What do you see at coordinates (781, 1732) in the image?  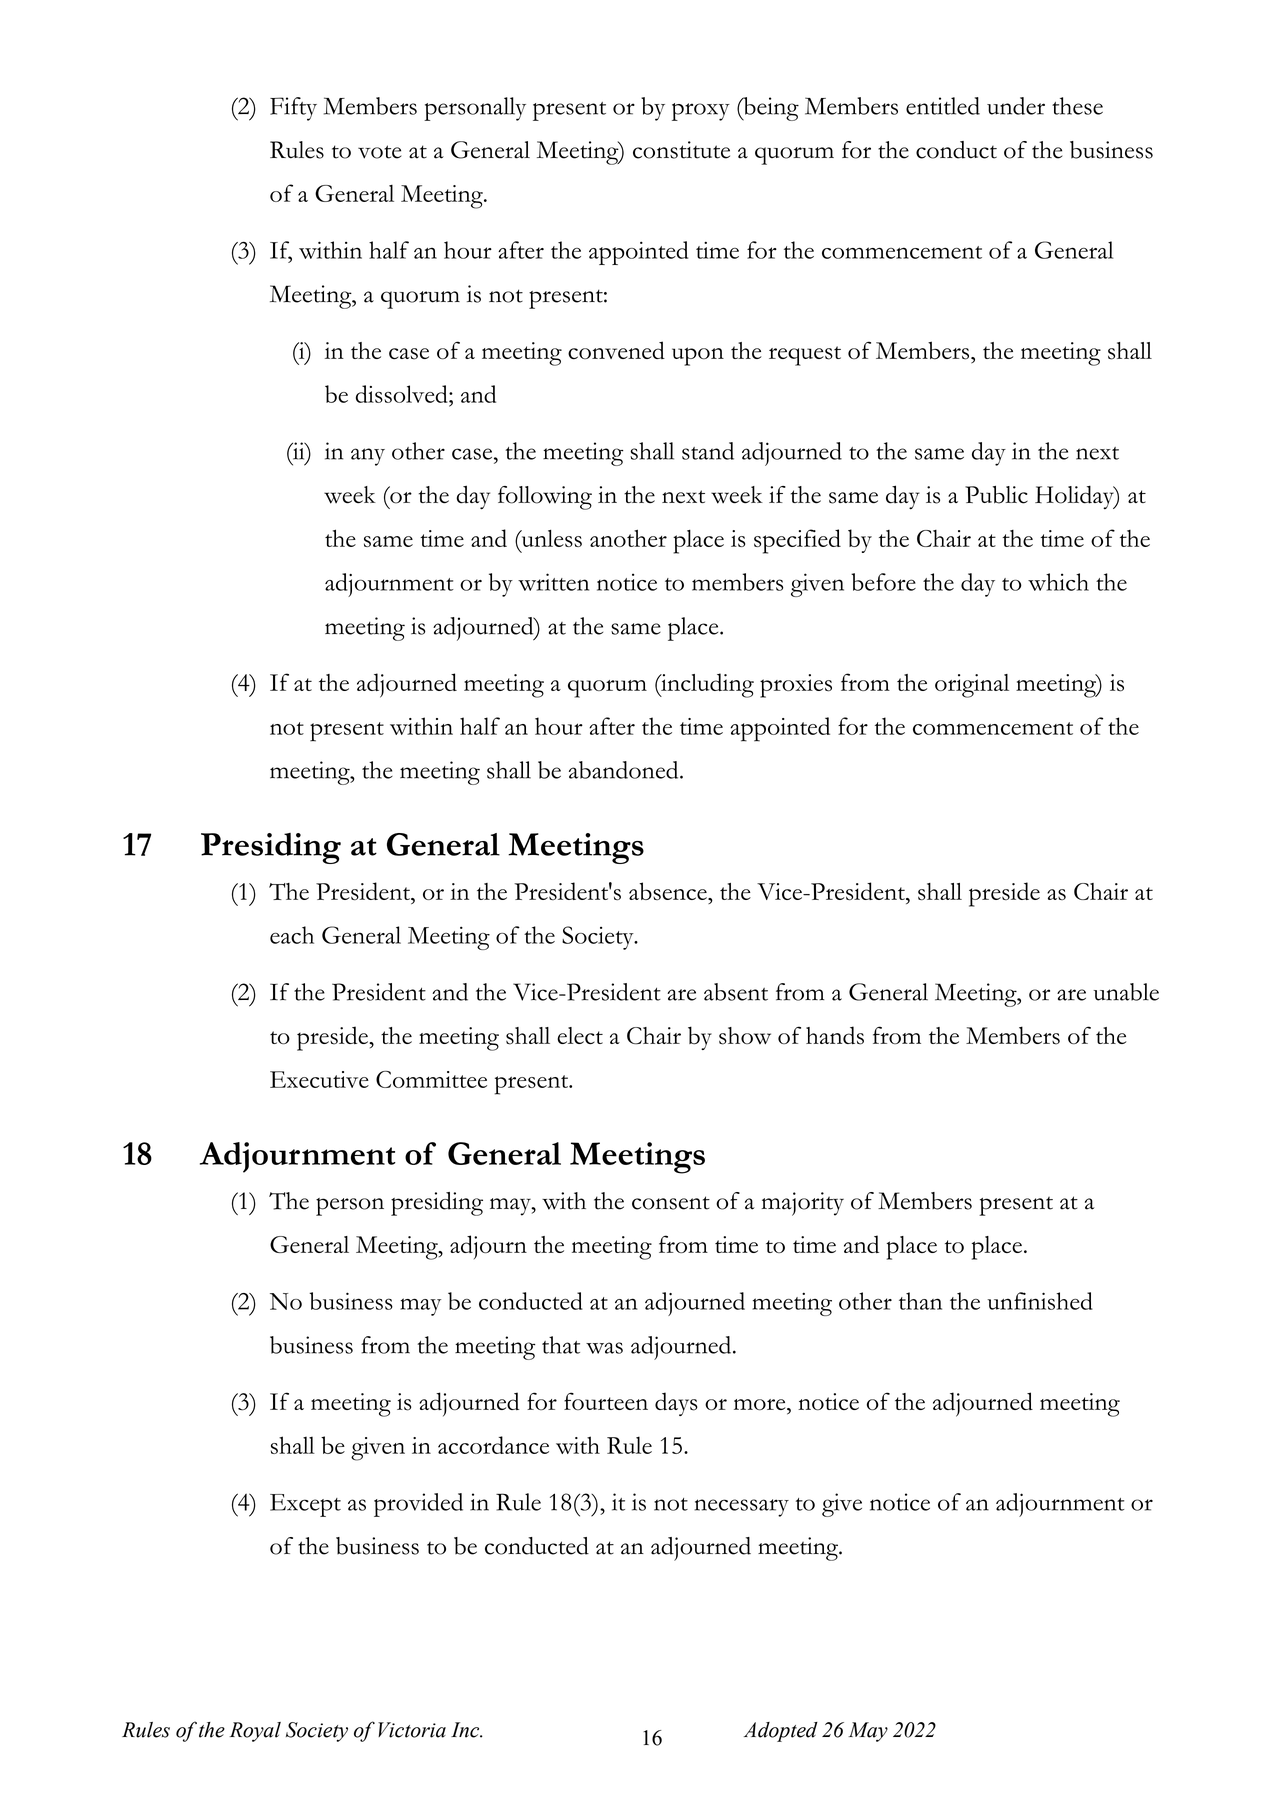 I see `Adopted` at bounding box center [781, 1732].
